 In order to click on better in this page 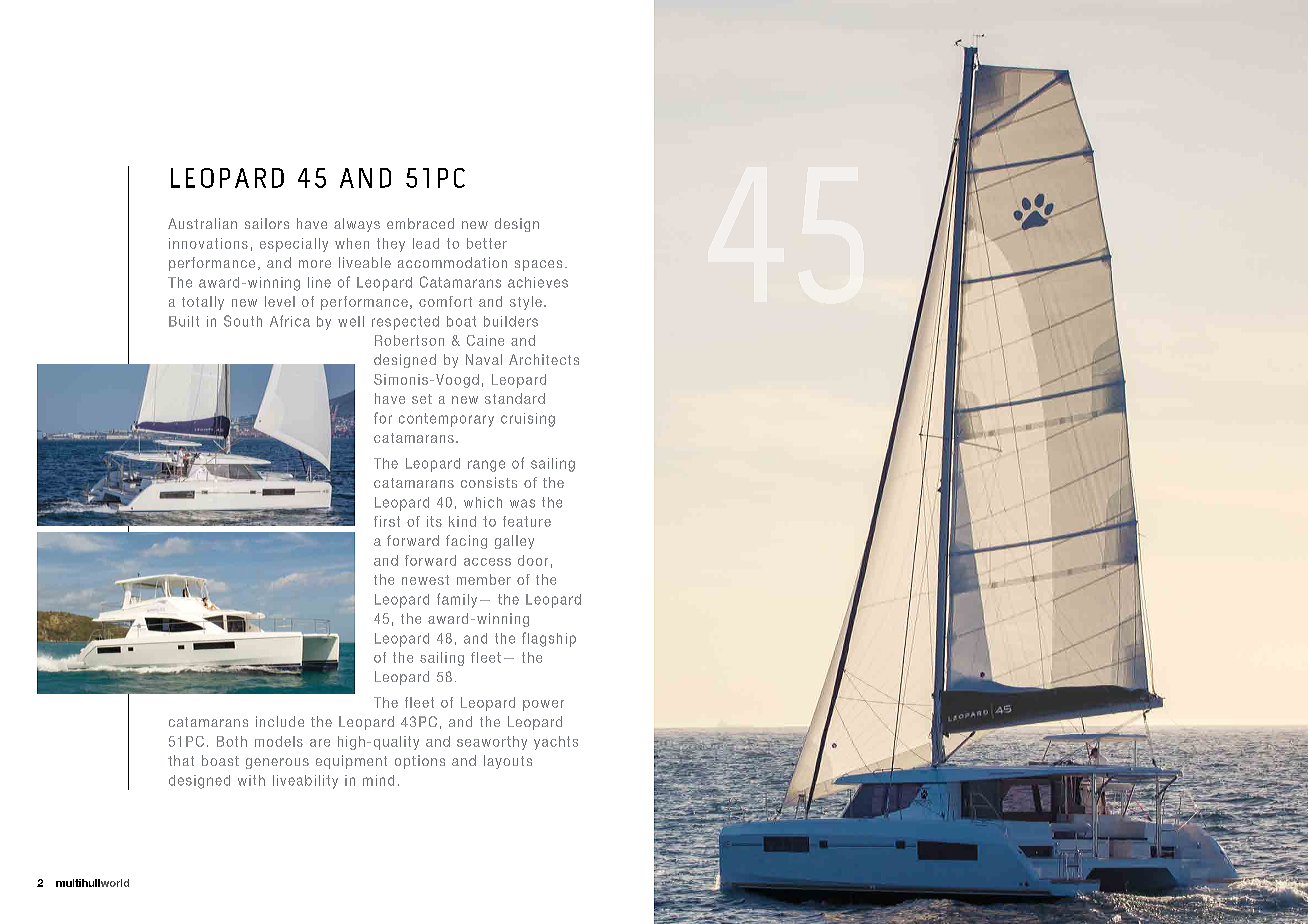, I will do `click(487, 243)`.
